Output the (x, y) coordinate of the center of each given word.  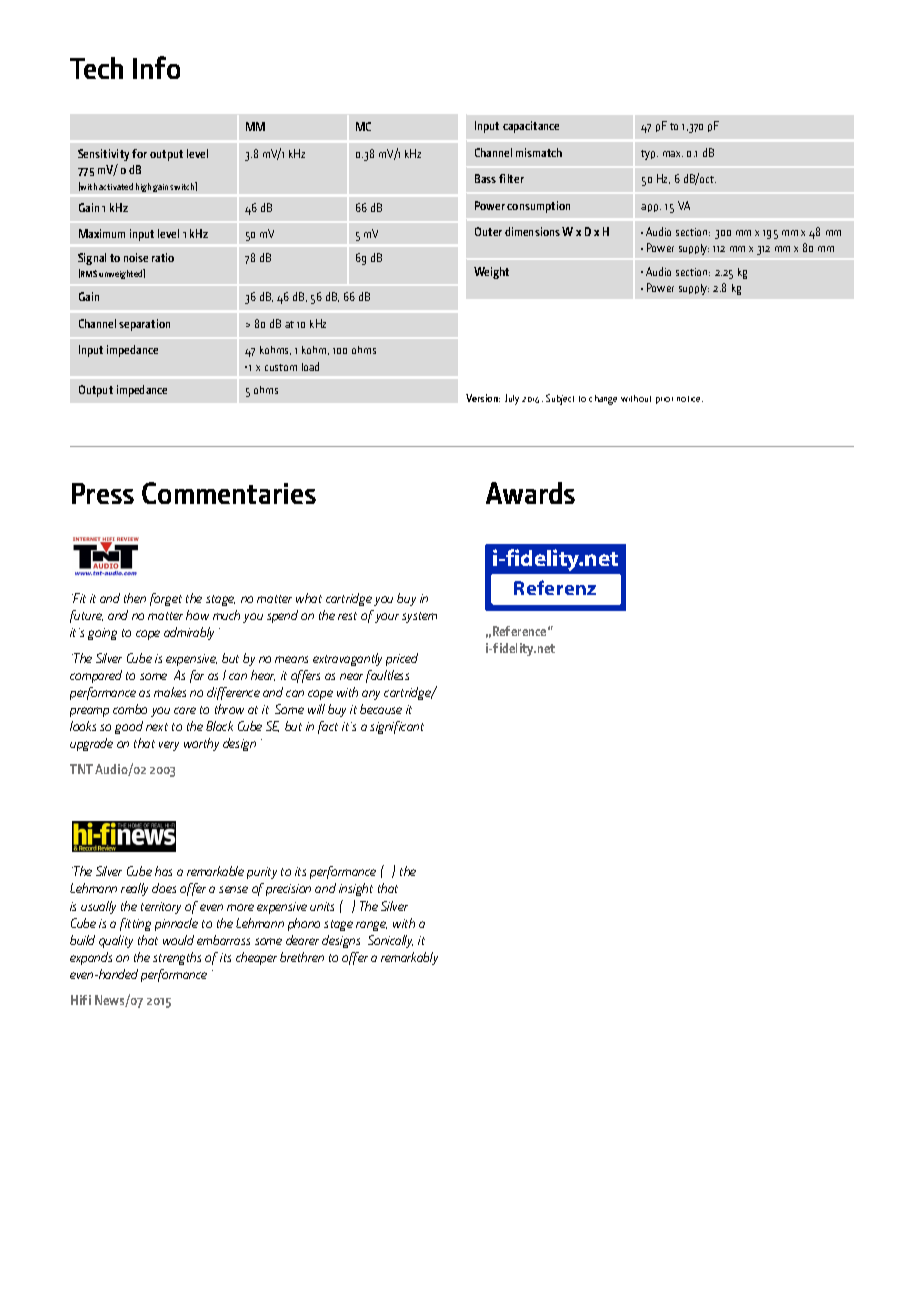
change (603, 400)
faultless (387, 676)
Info (156, 67)
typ (649, 155)
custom (281, 367)
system (419, 617)
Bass (485, 178)
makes (170, 692)
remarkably (409, 958)
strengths (177, 958)
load (310, 366)
